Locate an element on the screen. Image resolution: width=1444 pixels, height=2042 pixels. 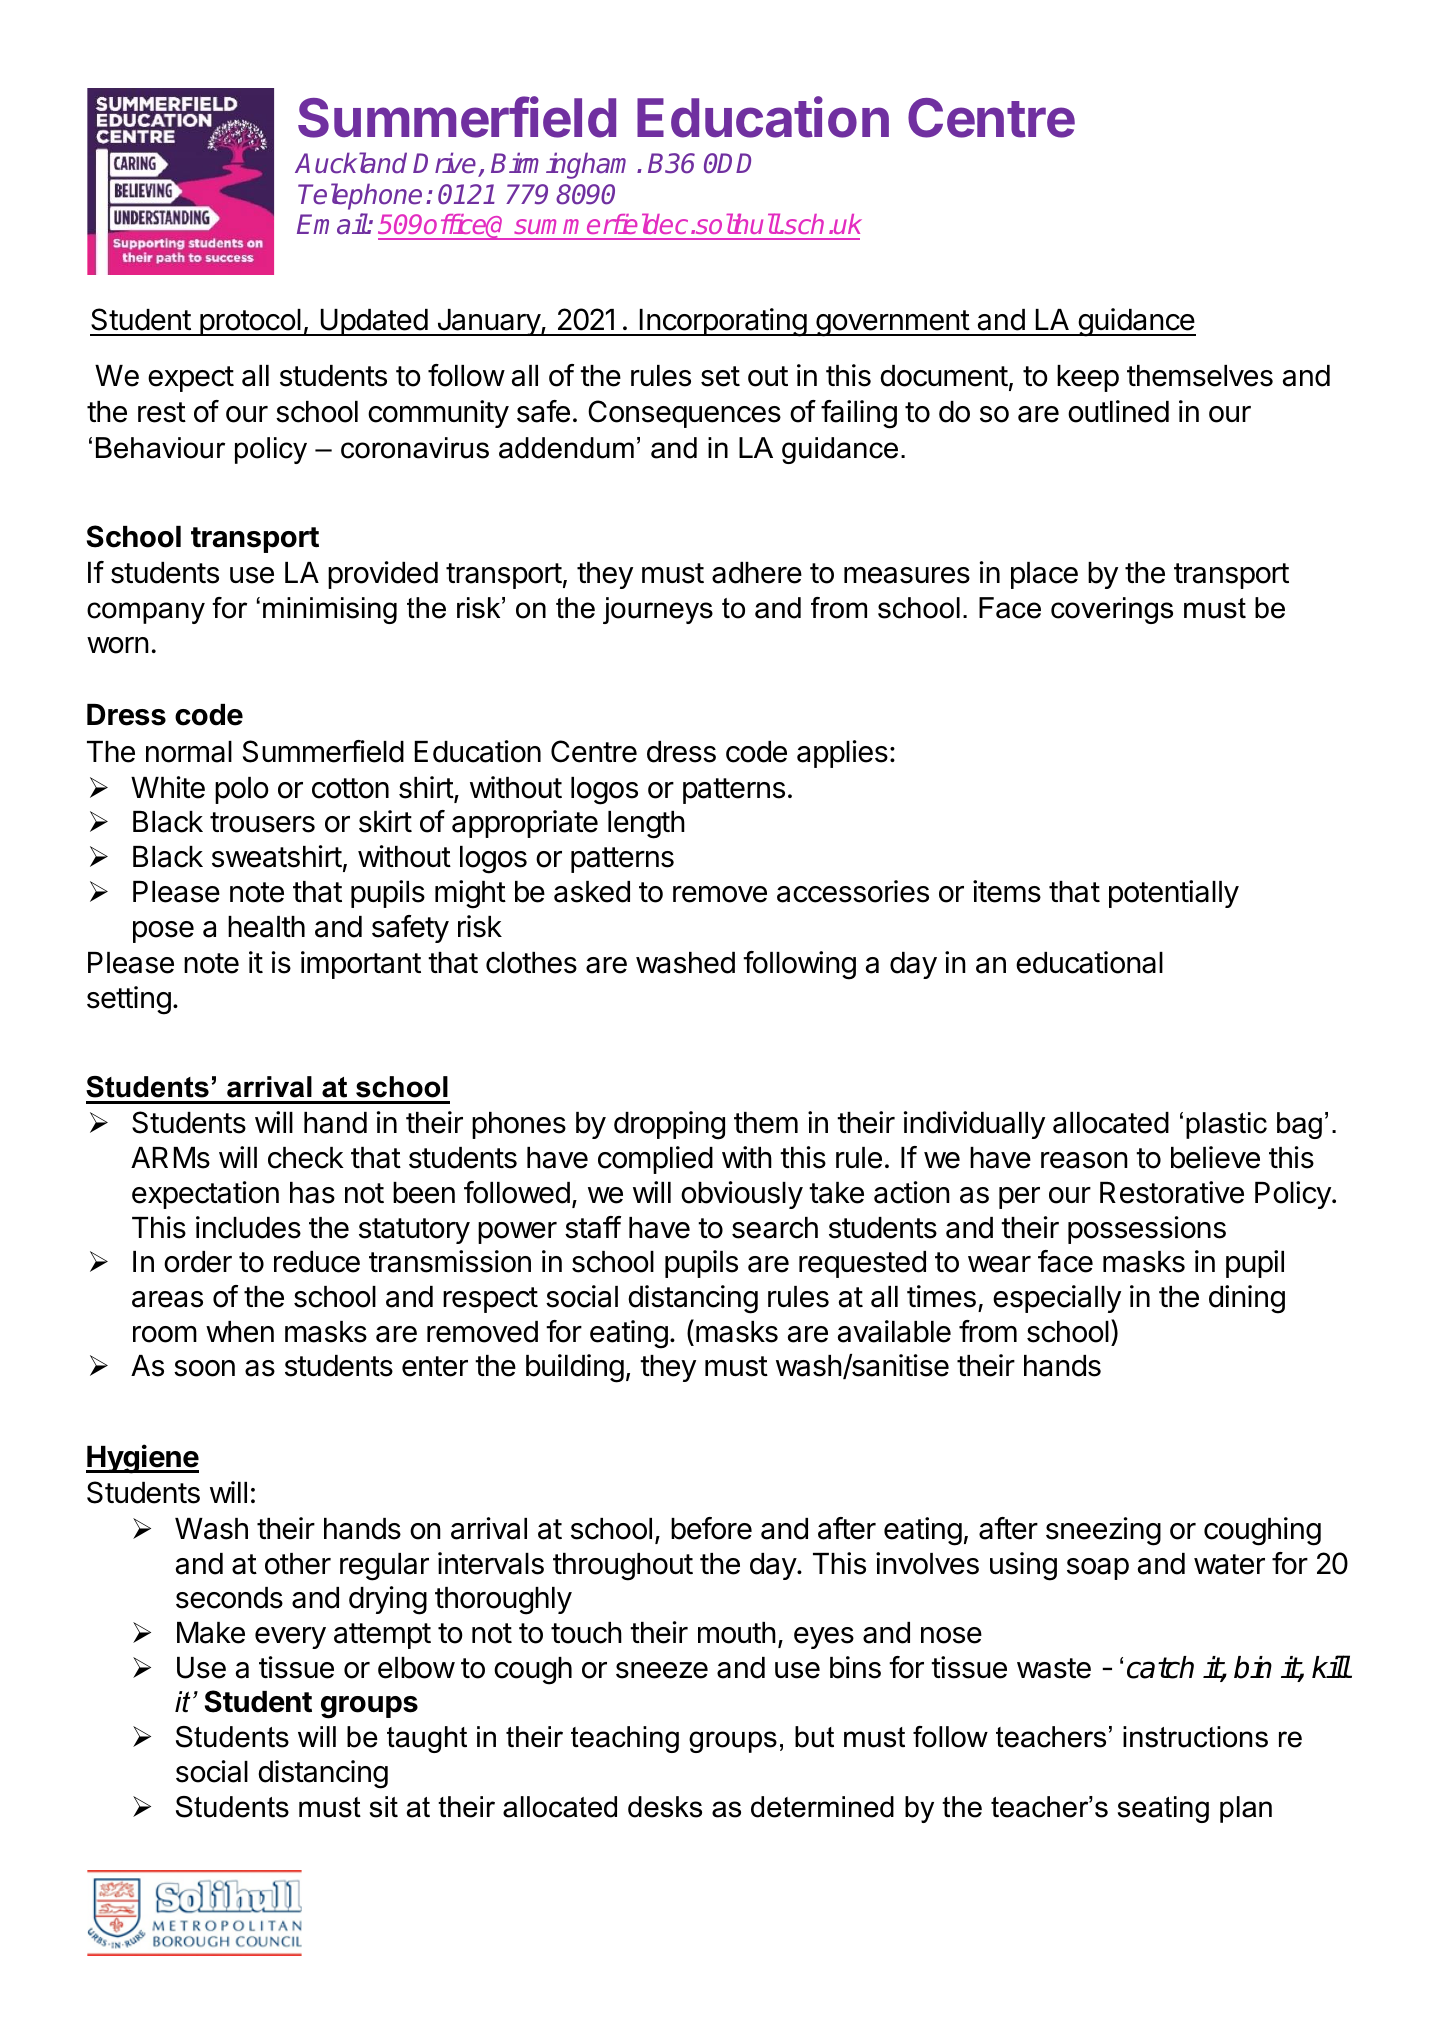
sit is located at coordinates (384, 1807).
